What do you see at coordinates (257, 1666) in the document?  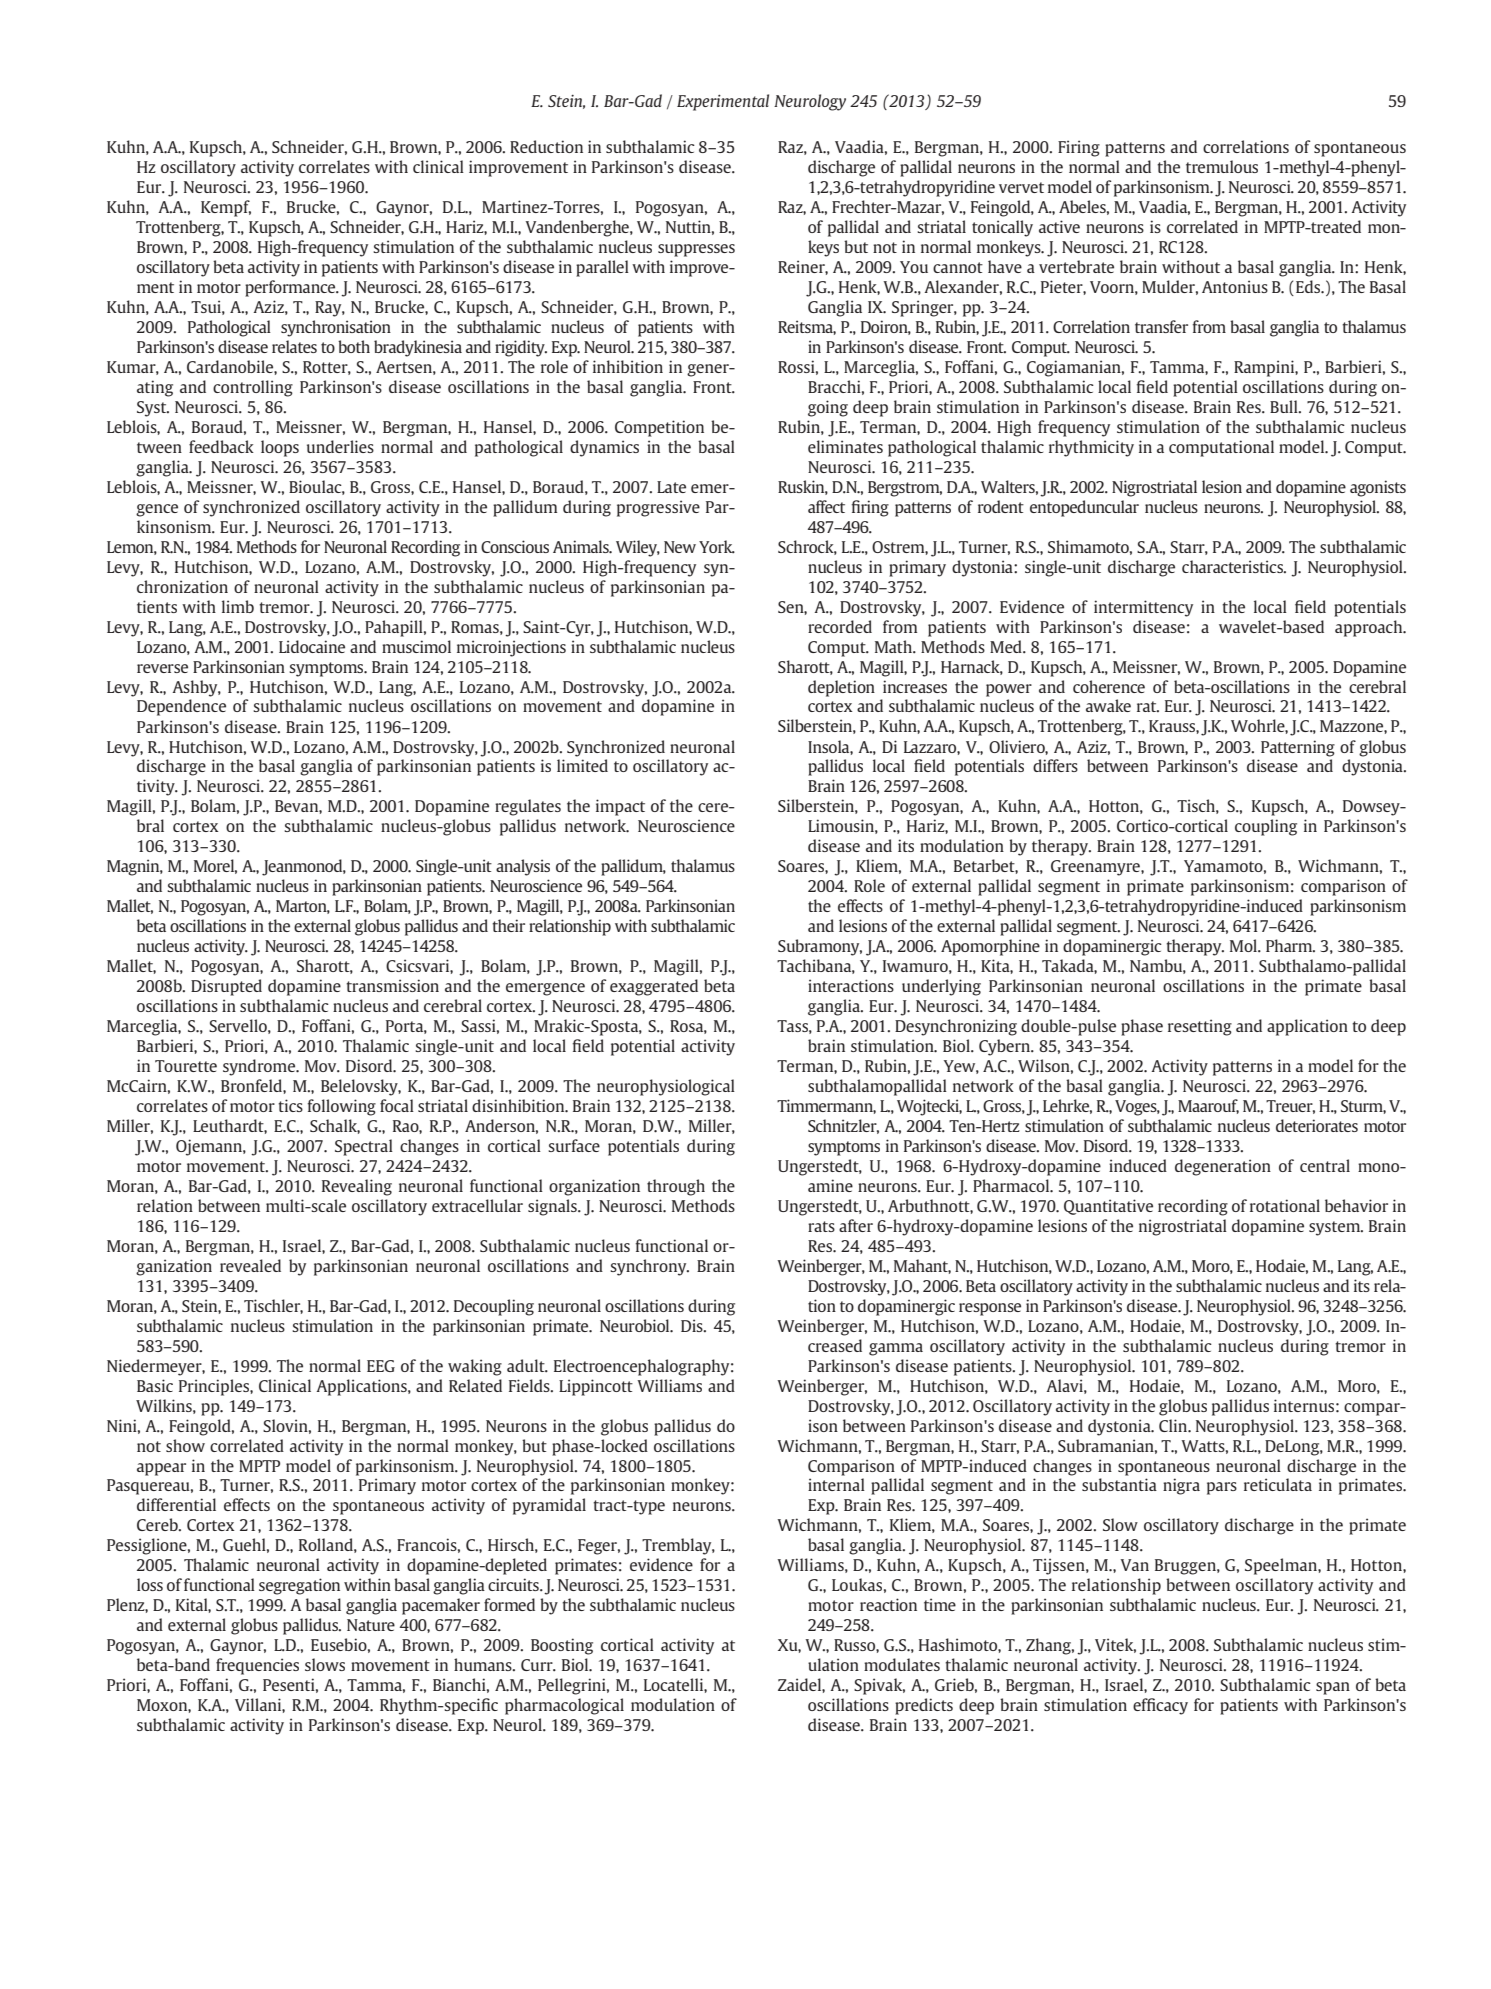 I see `frequencies` at bounding box center [257, 1666].
